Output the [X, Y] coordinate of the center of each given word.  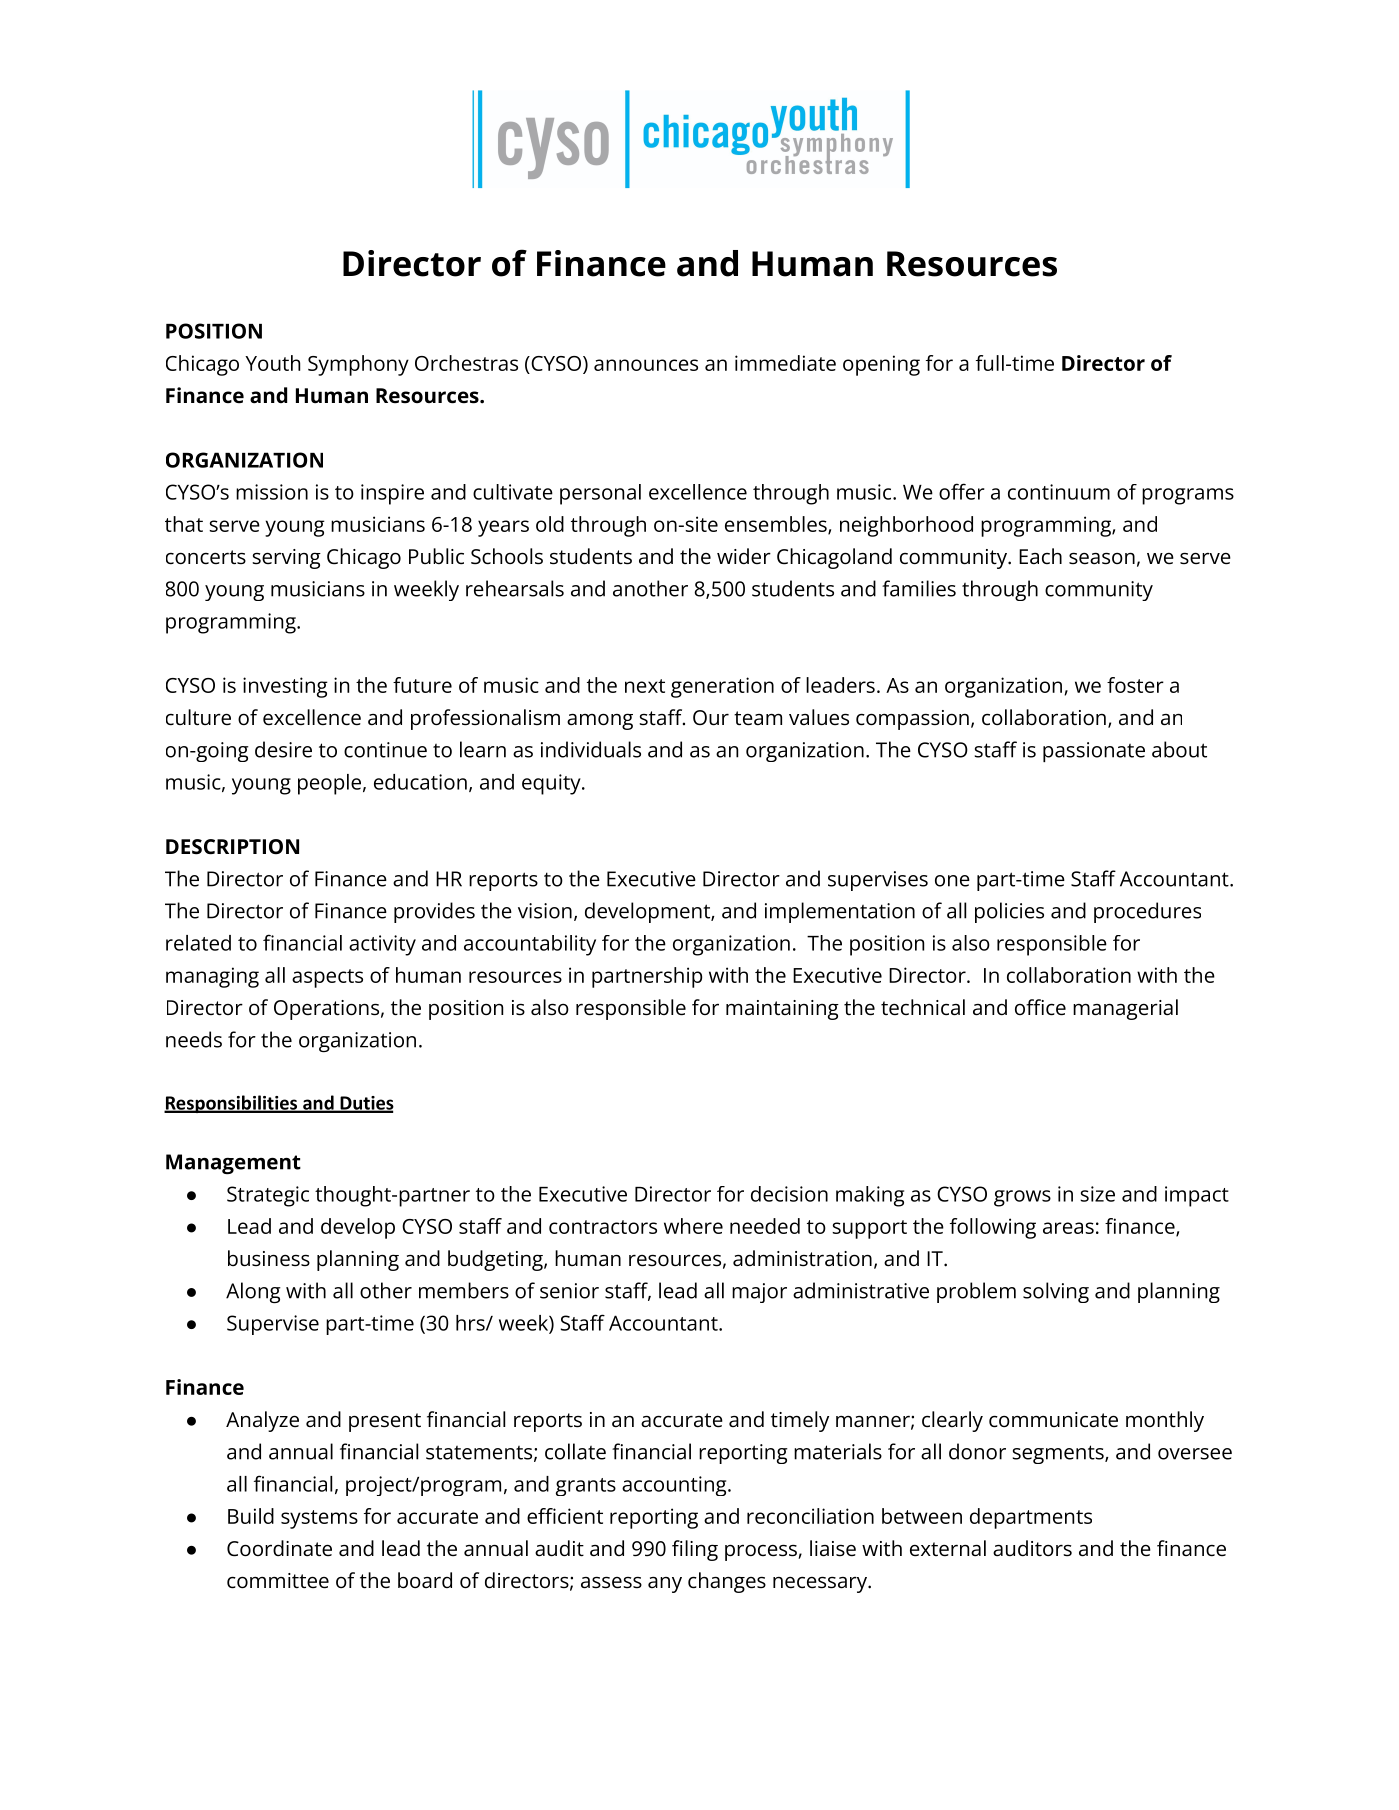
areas [1068, 1228]
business [269, 1258]
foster [1135, 685]
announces [646, 365]
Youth [272, 363]
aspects [327, 978]
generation [722, 687]
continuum [1059, 492]
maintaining [782, 1010]
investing [285, 687]
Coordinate [279, 1548]
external [948, 1548]
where [693, 1226]
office [1040, 1007]
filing [695, 1550]
